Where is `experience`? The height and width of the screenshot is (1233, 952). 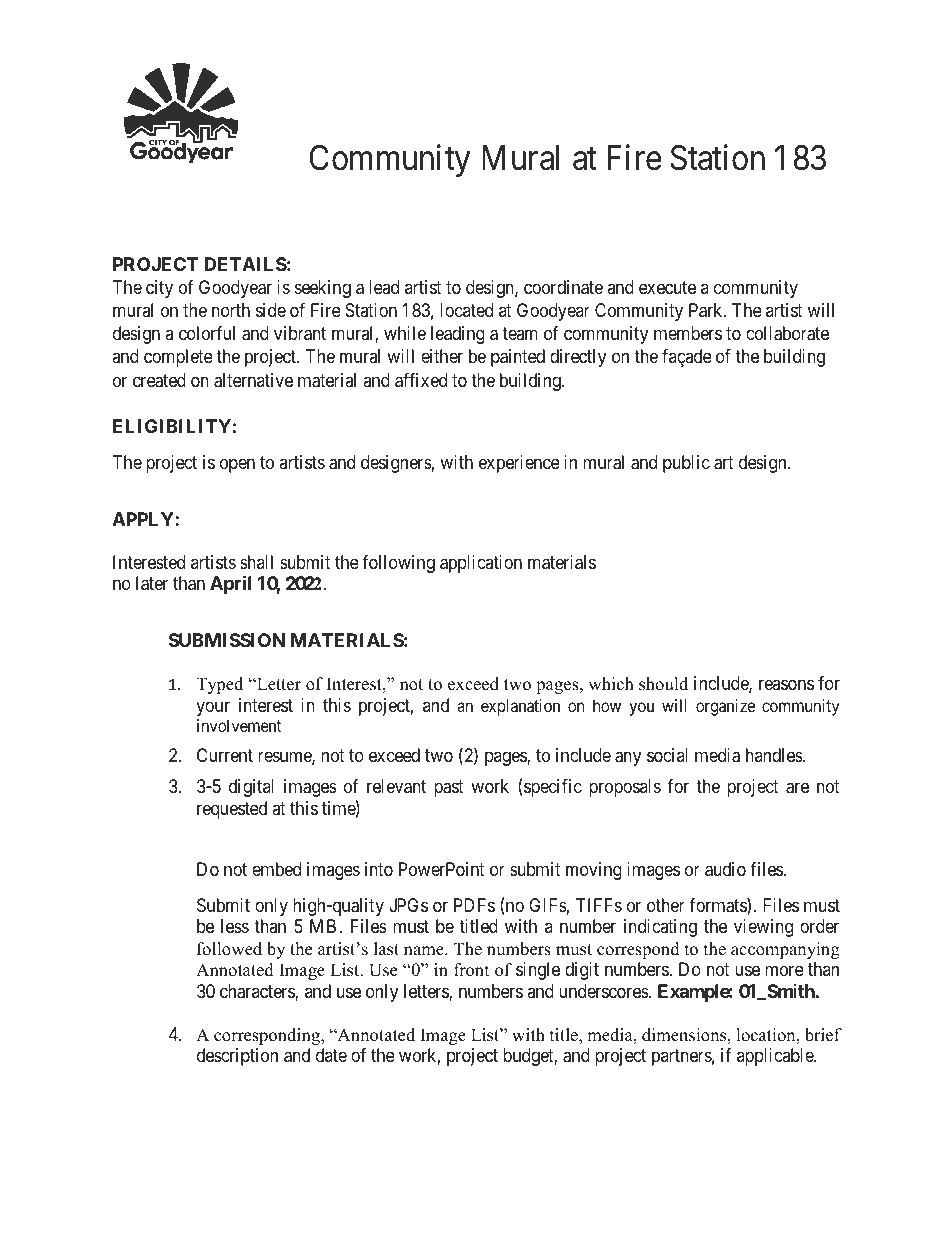 experience is located at coordinates (519, 464).
